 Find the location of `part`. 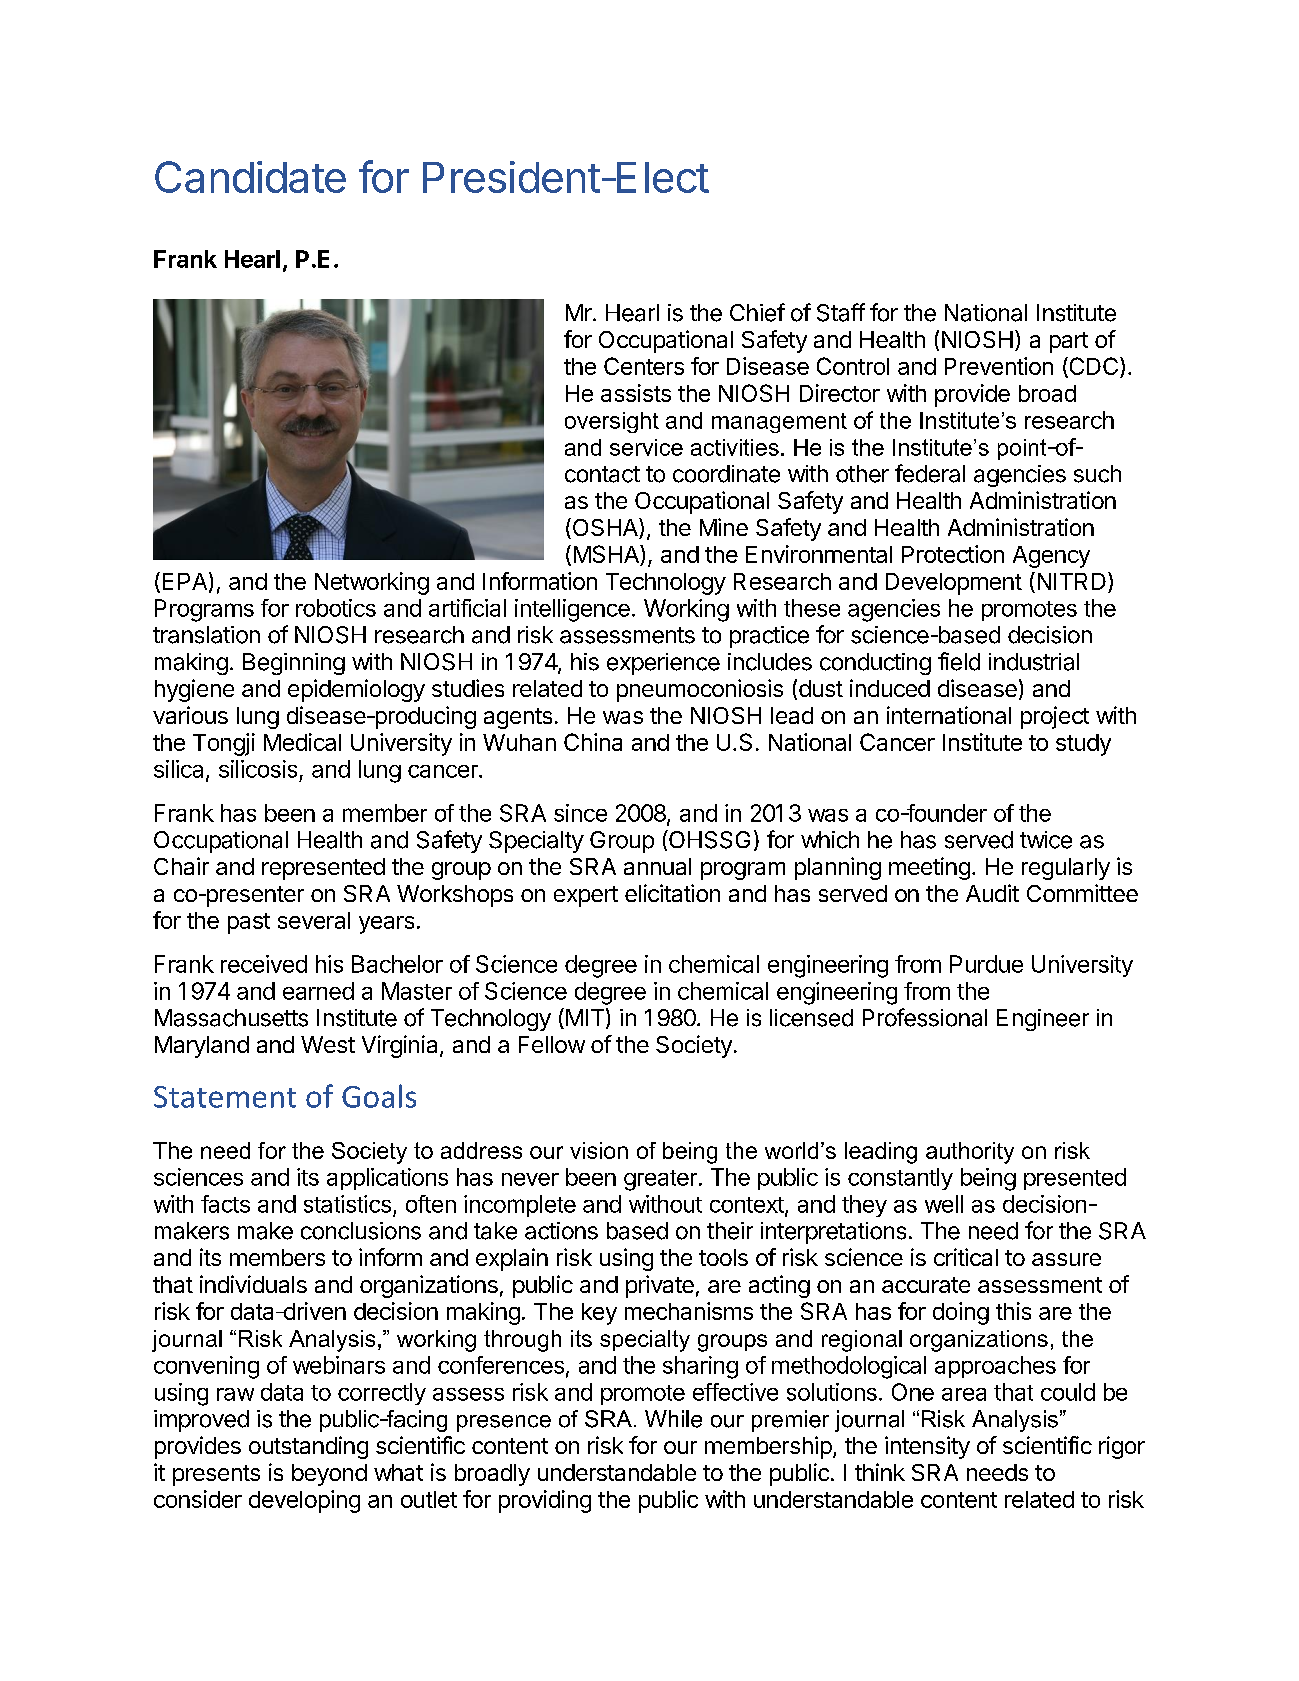

part is located at coordinates (1069, 342).
